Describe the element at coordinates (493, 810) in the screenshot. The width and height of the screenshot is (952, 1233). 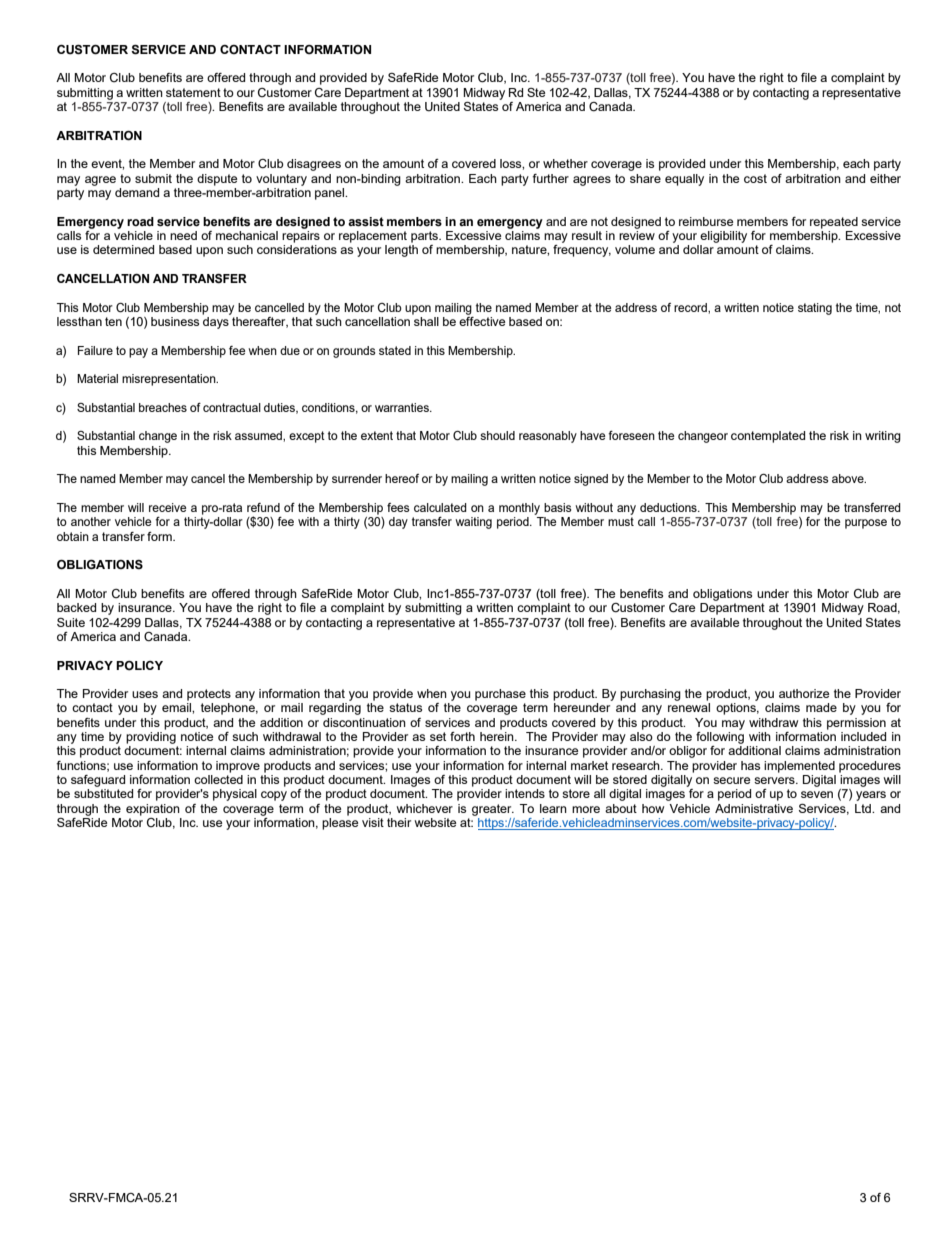
I see `greater` at that location.
